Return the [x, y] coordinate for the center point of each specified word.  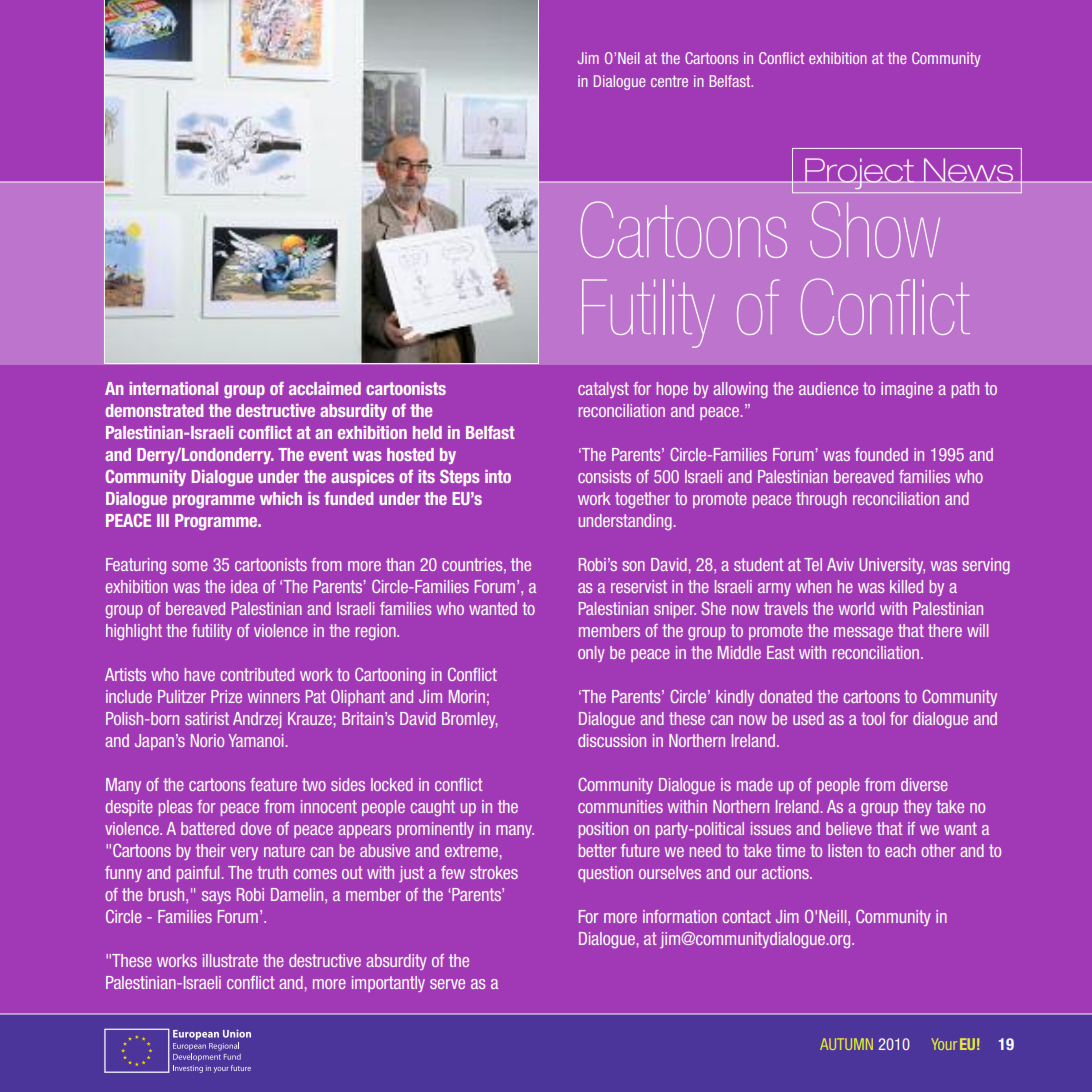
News [969, 170]
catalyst [603, 390]
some [190, 566]
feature [273, 784]
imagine [907, 390]
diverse [924, 784]
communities [620, 806]
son [633, 566]
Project [860, 173]
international [173, 388]
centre [669, 81]
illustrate [230, 960]
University [892, 566]
